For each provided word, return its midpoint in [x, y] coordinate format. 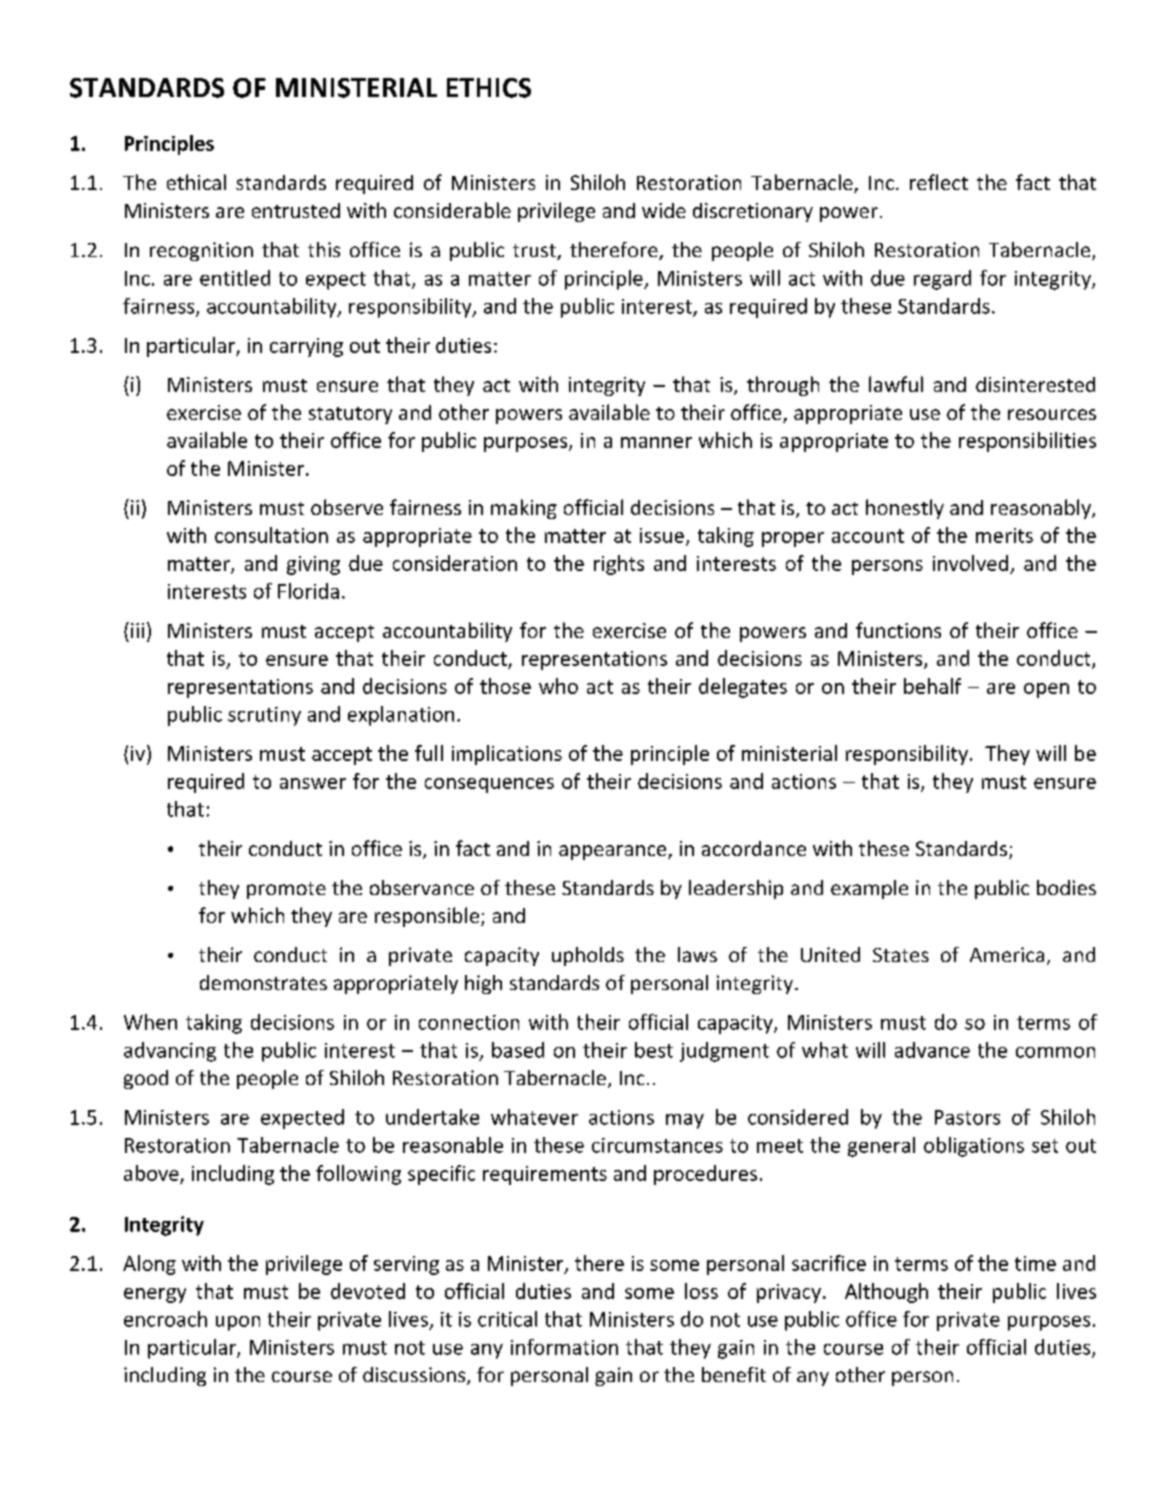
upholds [588, 956]
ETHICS [489, 88]
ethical [196, 182]
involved [970, 563]
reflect [939, 182]
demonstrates [263, 982]
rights [619, 565]
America [1007, 954]
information [564, 1347]
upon [238, 1323]
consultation [271, 535]
